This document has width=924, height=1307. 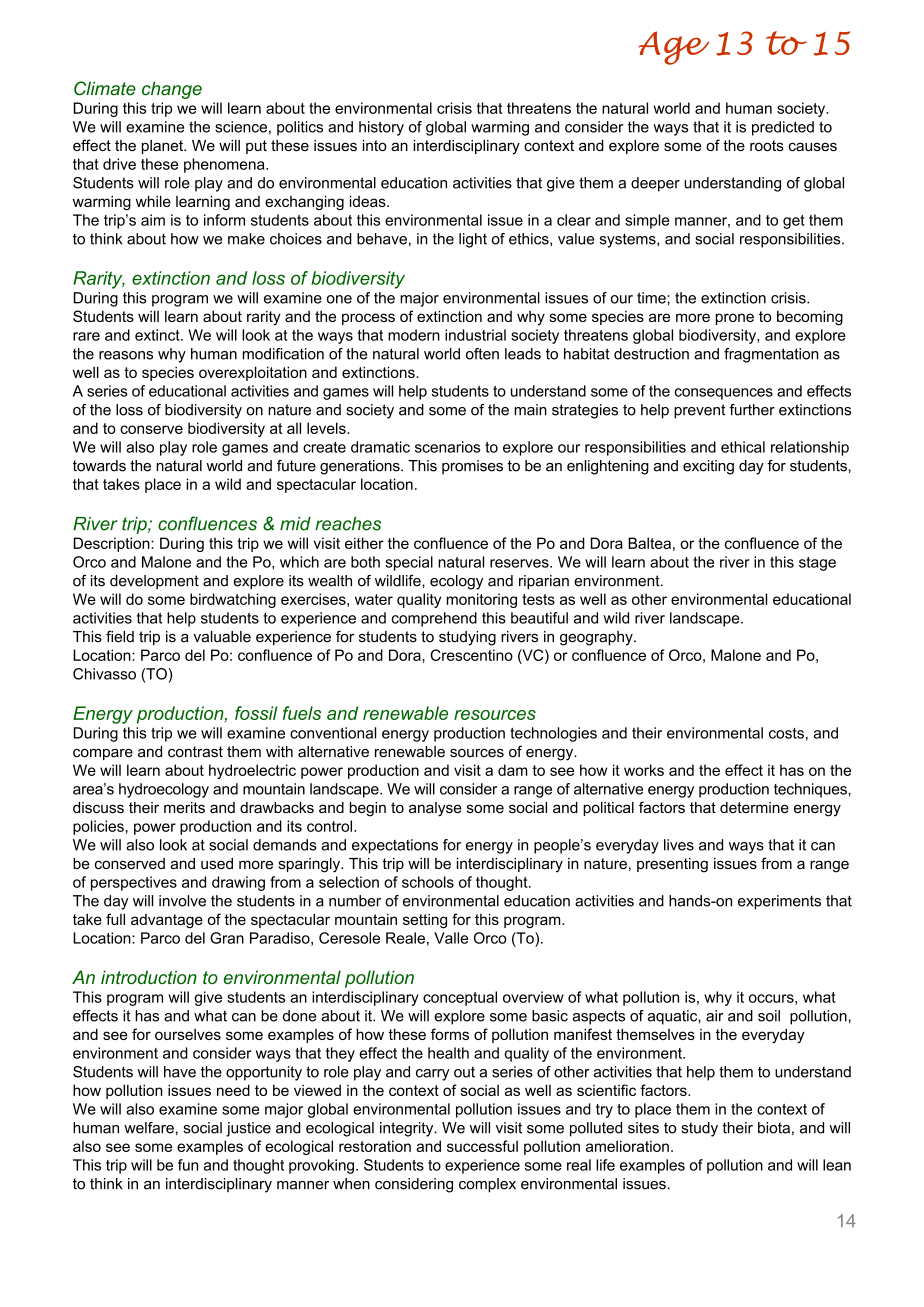 What do you see at coordinates (482, 354) in the document?
I see `often` at bounding box center [482, 354].
